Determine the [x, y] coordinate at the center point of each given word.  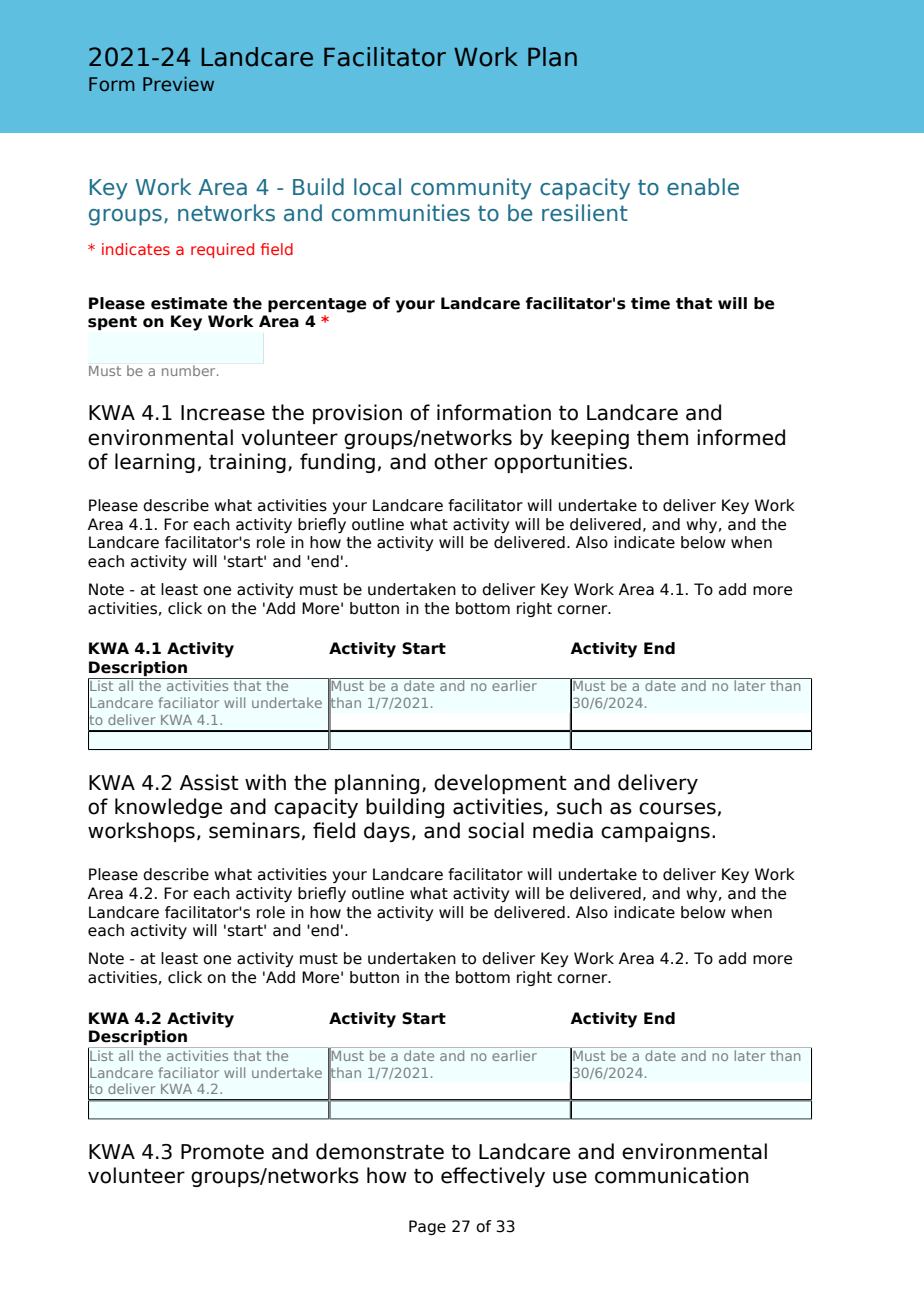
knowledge [168, 808]
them [662, 437]
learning [155, 463]
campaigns [655, 832]
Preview [178, 84]
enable [703, 187]
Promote [222, 1152]
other [461, 461]
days [387, 832]
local [377, 187]
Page [427, 1227]
